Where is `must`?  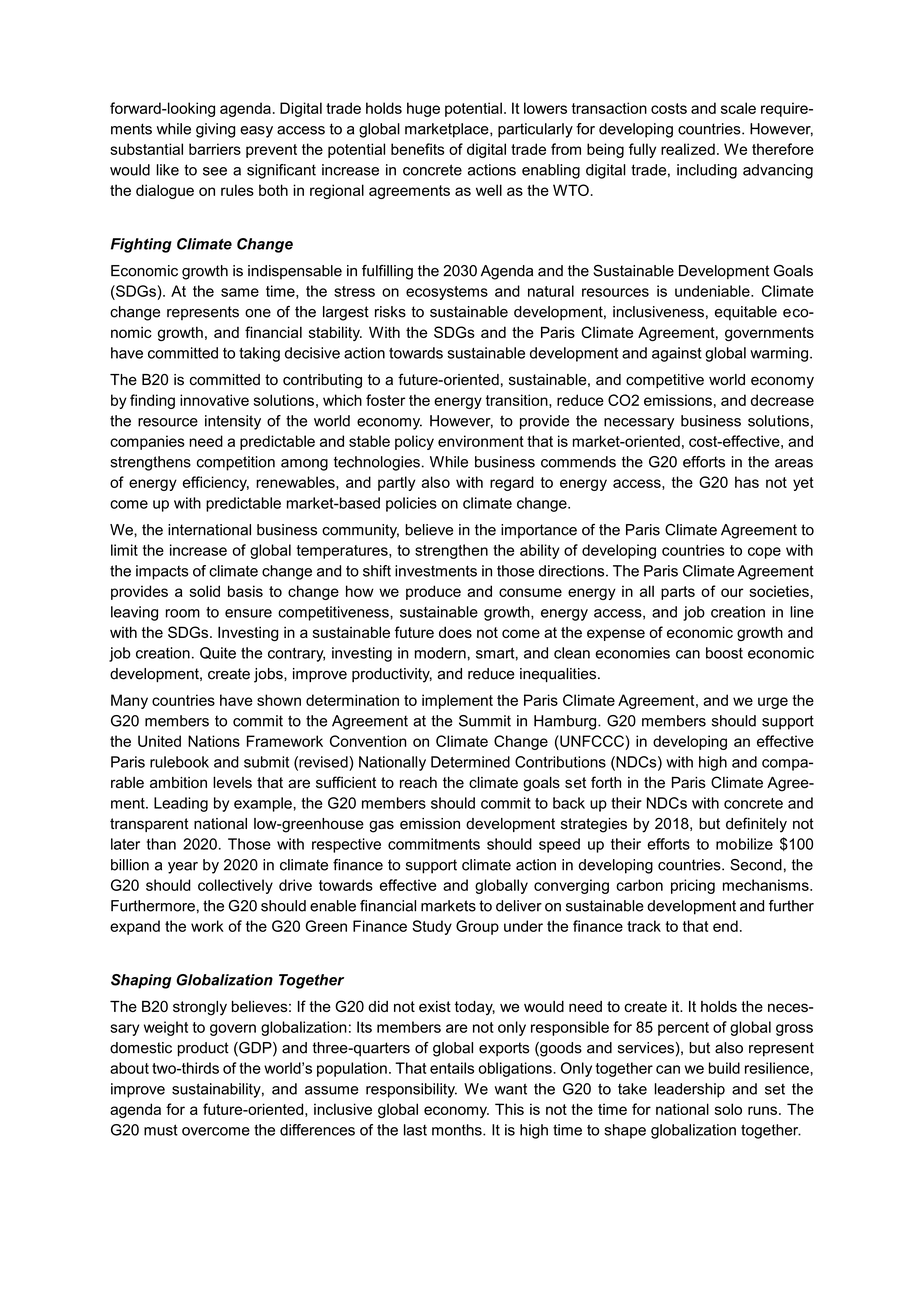 must is located at coordinates (161, 1130).
